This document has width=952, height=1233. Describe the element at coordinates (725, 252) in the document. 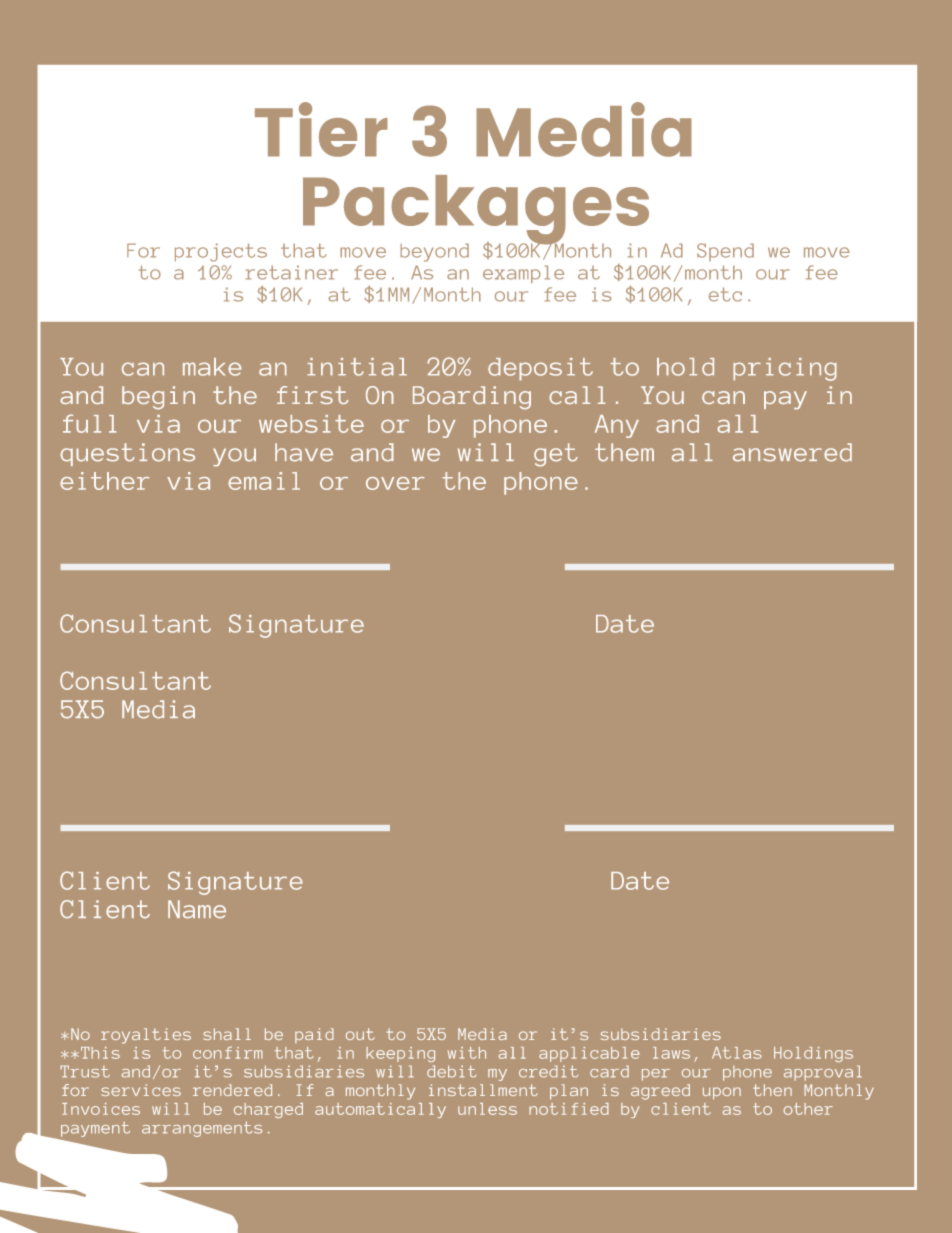

I see `Spend` at that location.
